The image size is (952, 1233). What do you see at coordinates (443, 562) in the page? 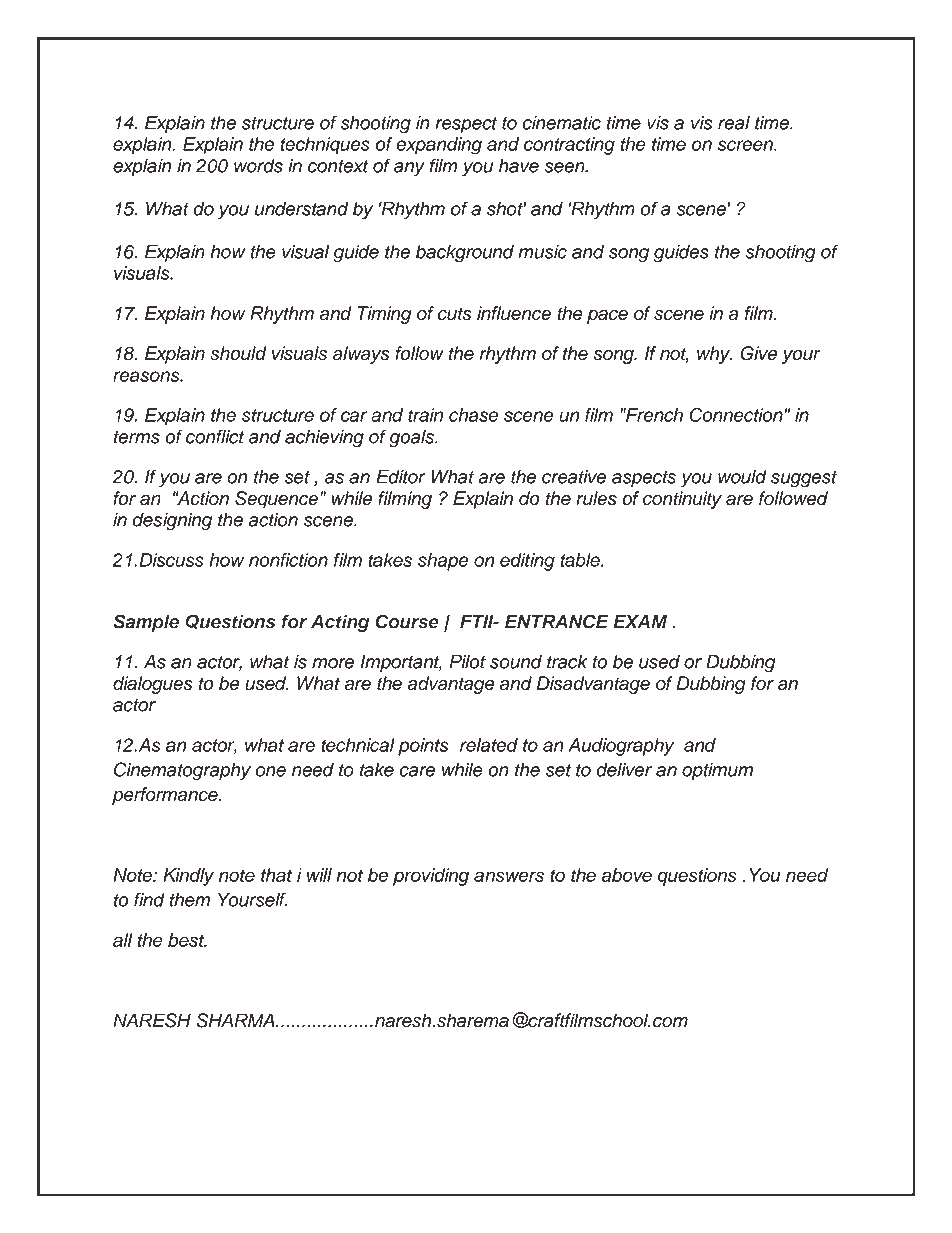
I see `shape` at bounding box center [443, 562].
